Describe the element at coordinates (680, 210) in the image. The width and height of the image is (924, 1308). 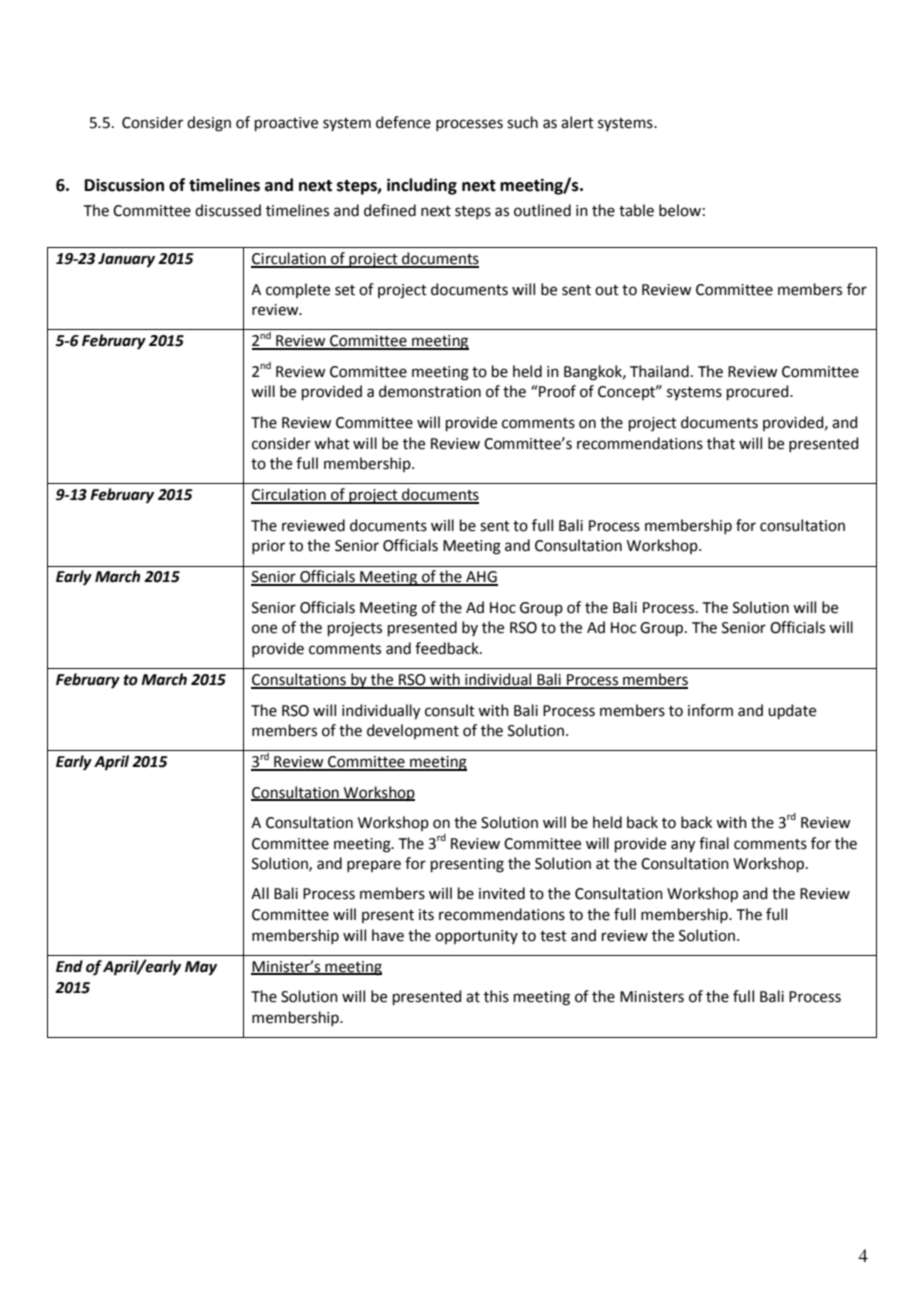
I see `below` at that location.
